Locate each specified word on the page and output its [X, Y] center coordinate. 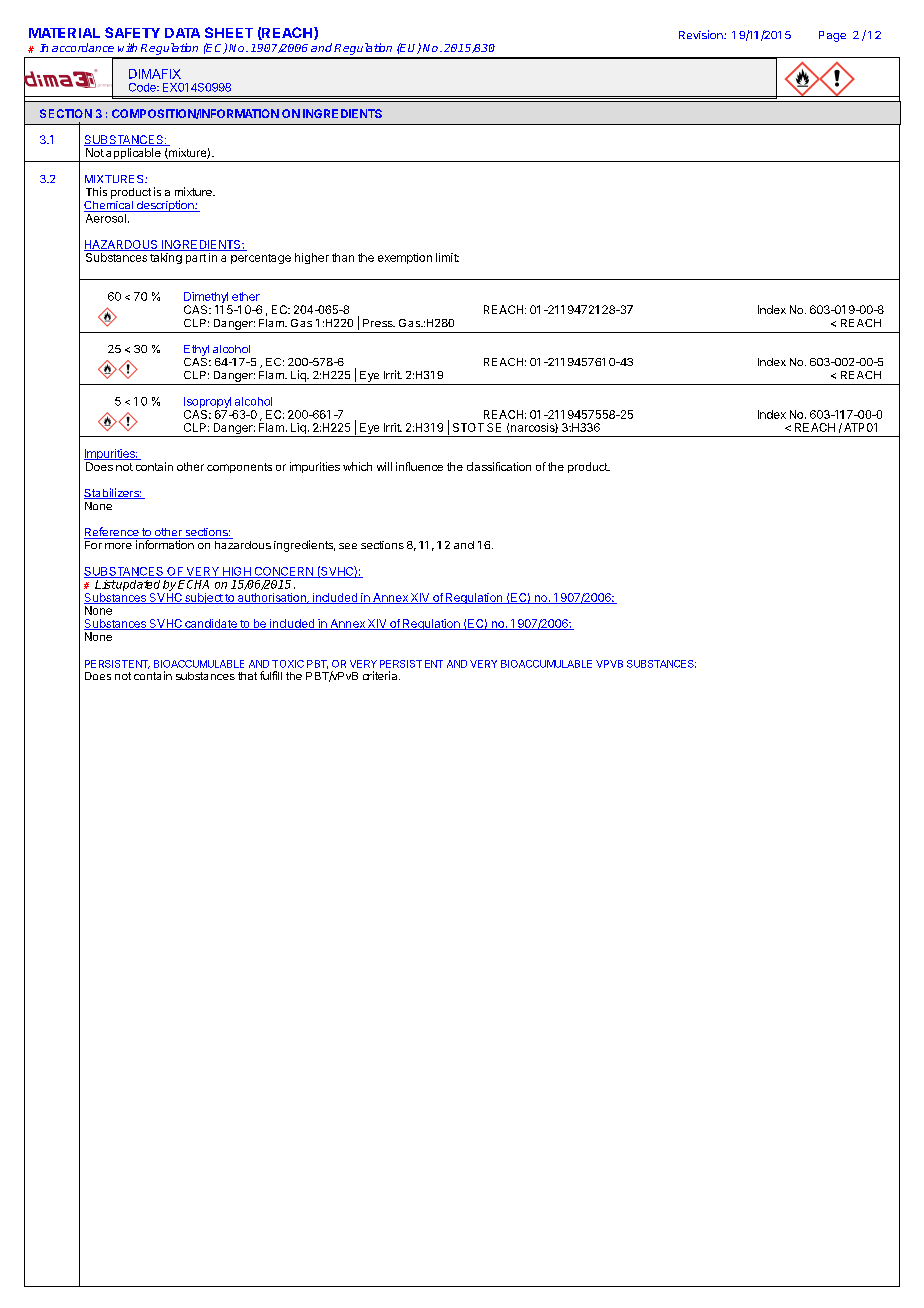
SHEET [229, 32]
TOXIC [288, 664]
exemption [405, 258]
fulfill [271, 675]
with [127, 47]
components [239, 468]
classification [499, 466]
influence [419, 466]
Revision [702, 34]
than [343, 257]
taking [166, 258]
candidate [211, 624]
